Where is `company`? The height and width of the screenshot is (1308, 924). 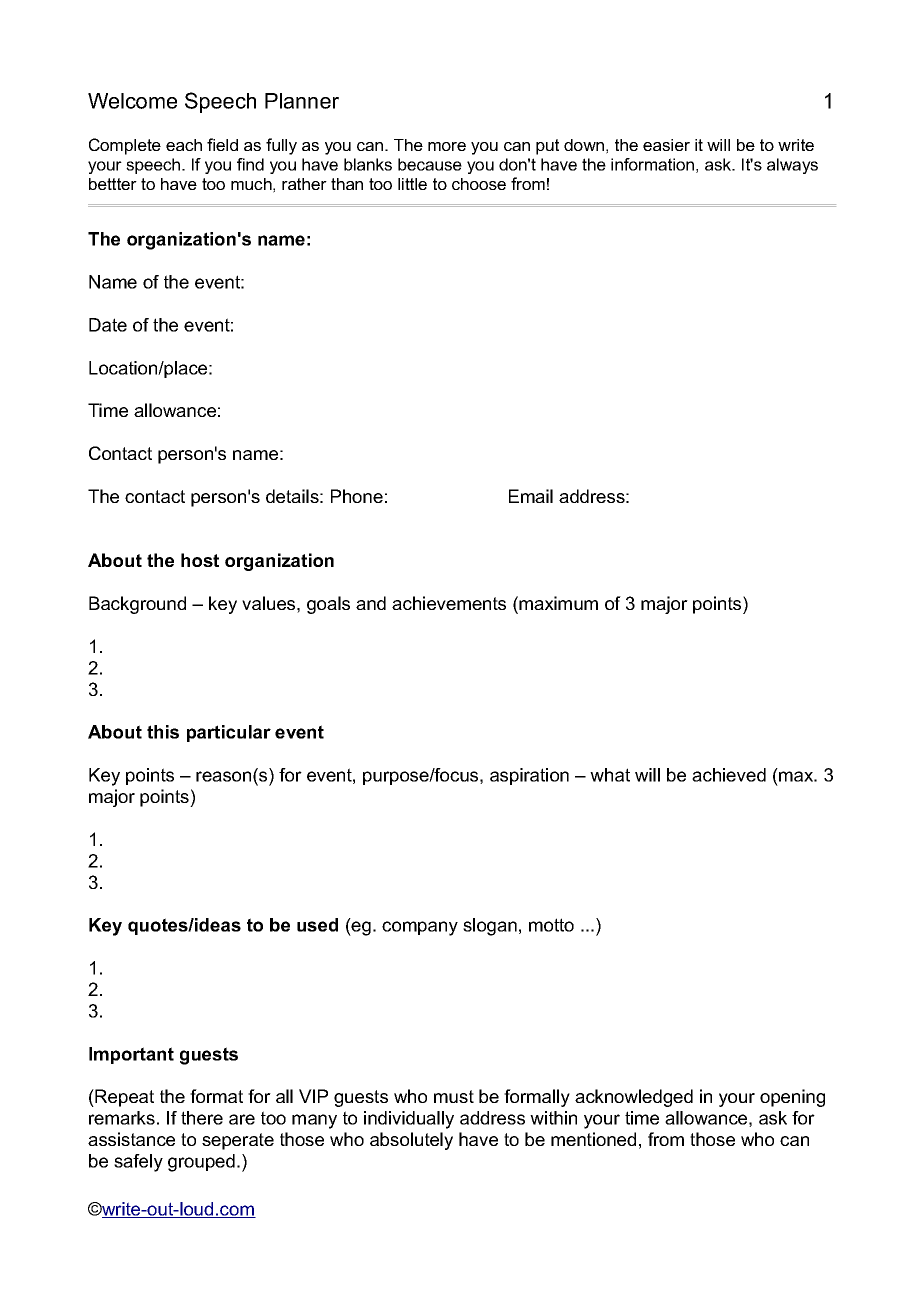 company is located at coordinates (420, 928).
